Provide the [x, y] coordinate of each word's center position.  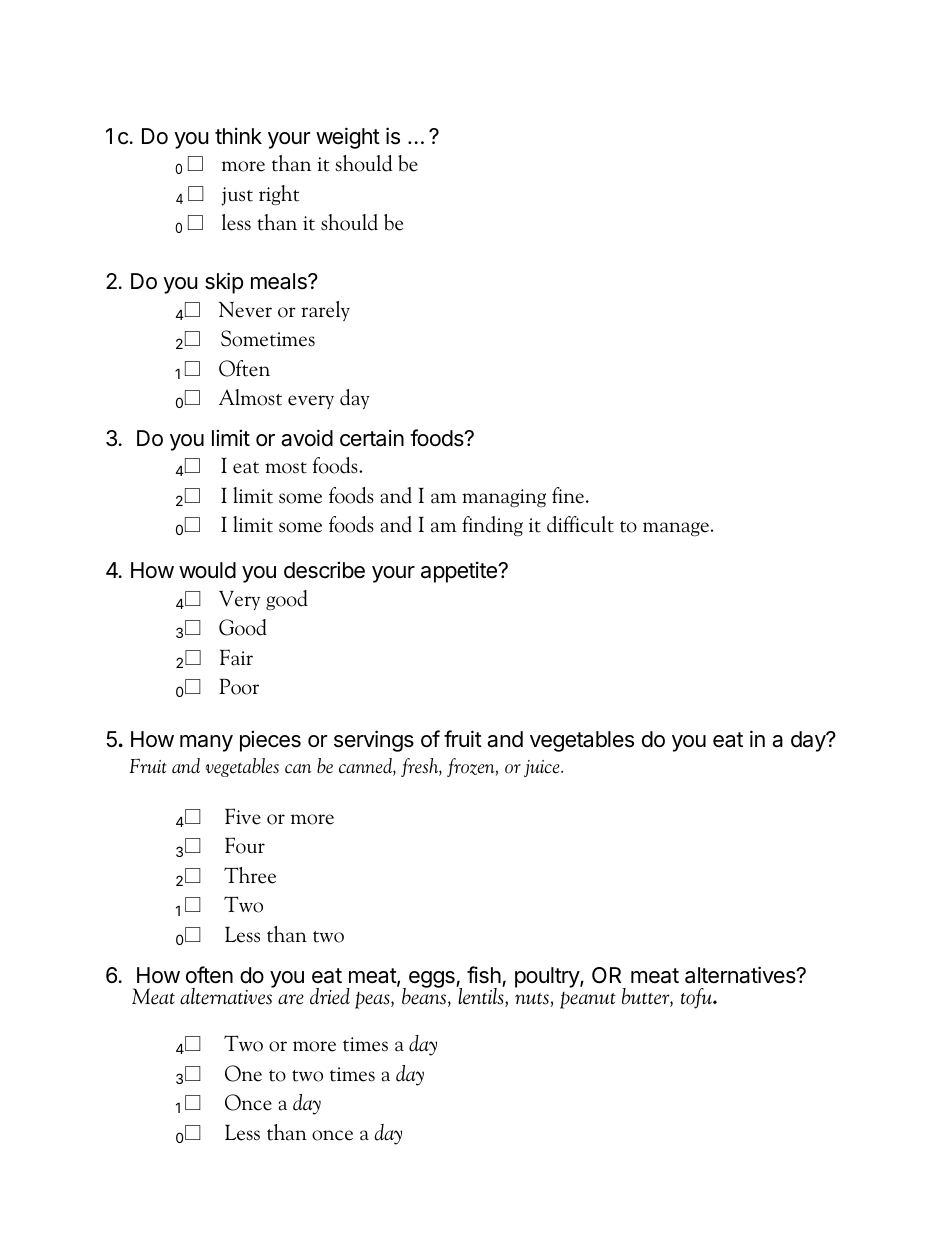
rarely [325, 311]
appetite [460, 572]
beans [425, 996]
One [243, 1073]
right [279, 195]
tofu [697, 998]
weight [348, 138]
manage [676, 529]
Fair [236, 657]
